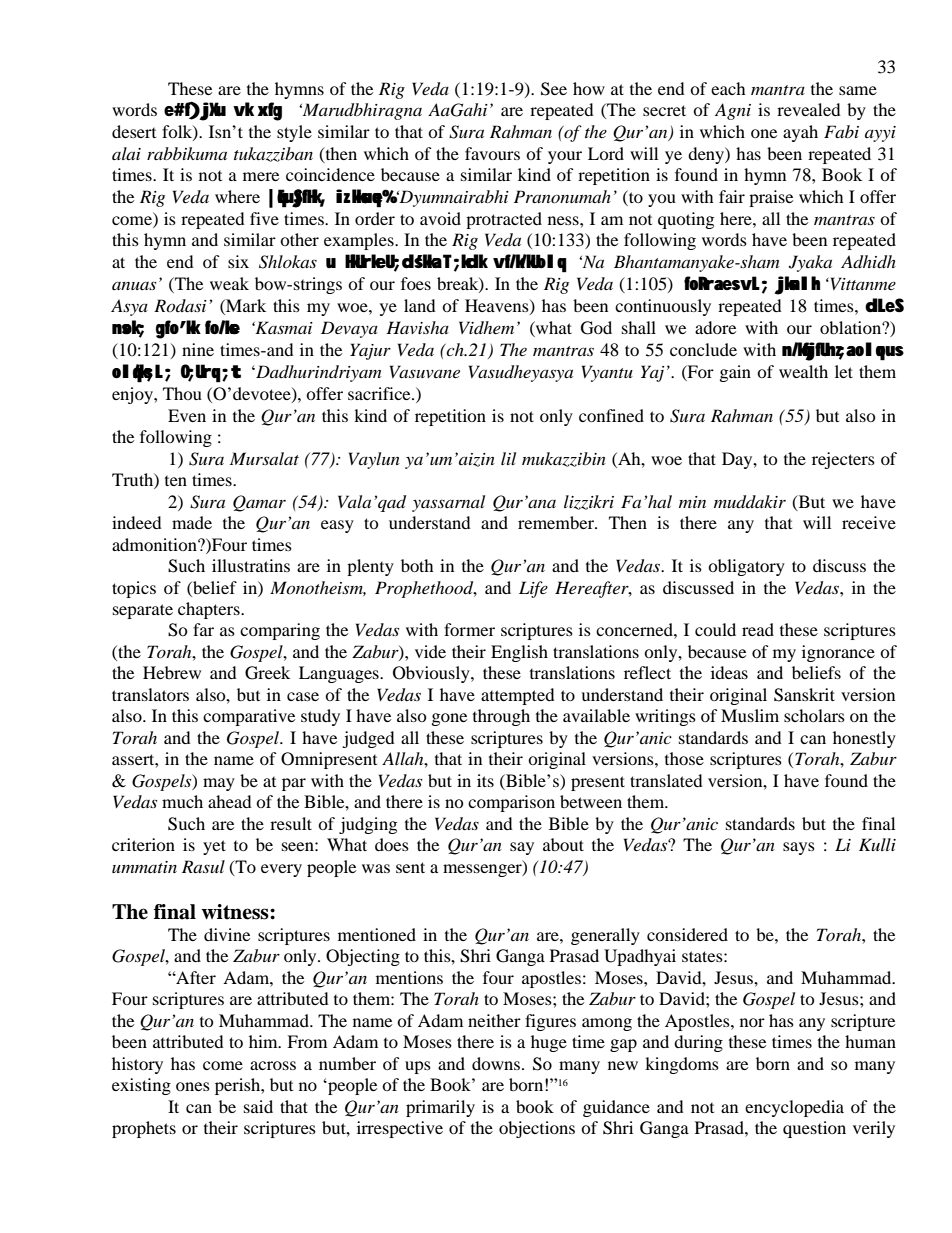 The width and height of the document is (952, 1233). I want to click on style, so click(294, 133).
